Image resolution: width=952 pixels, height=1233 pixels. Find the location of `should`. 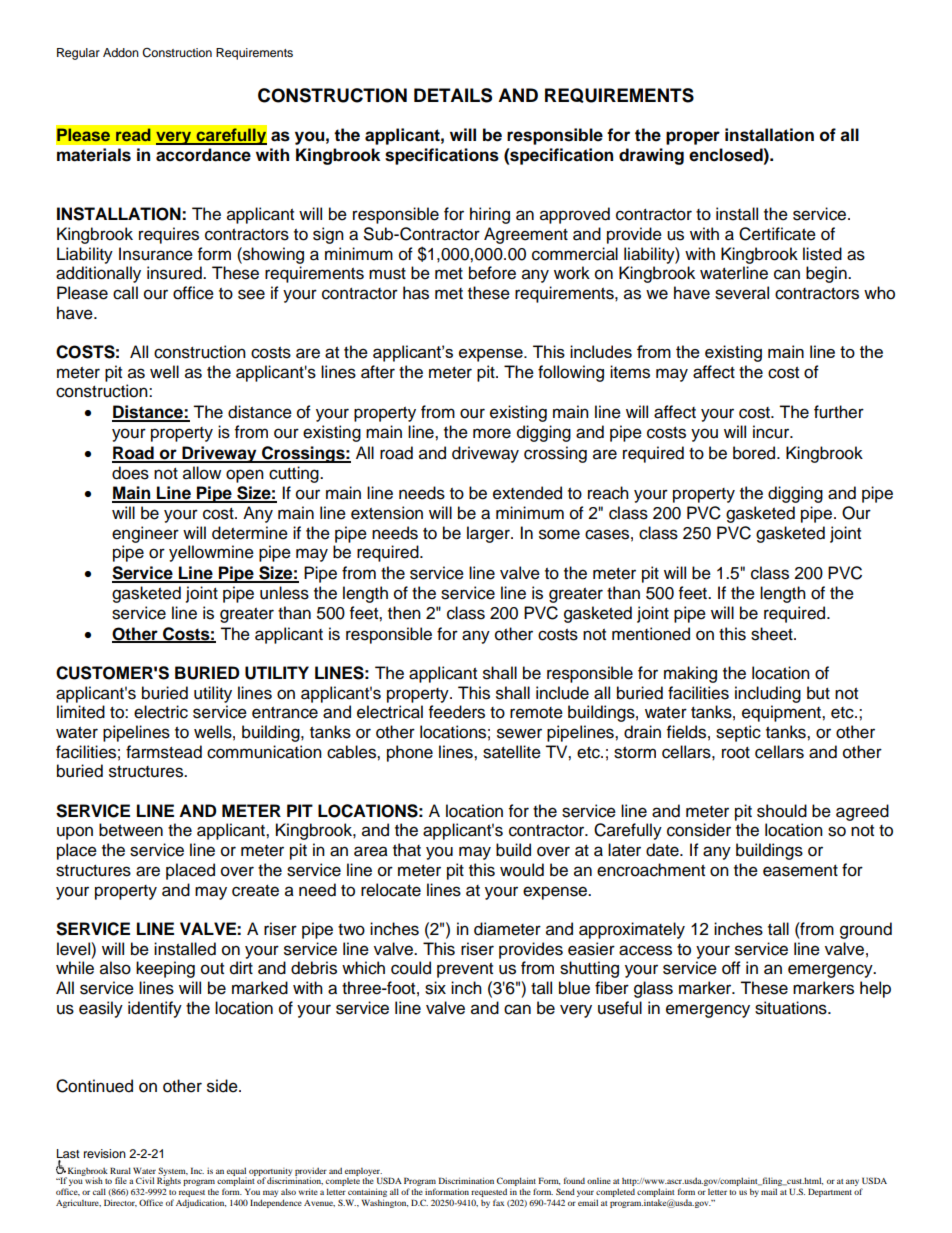

should is located at coordinates (782, 811).
